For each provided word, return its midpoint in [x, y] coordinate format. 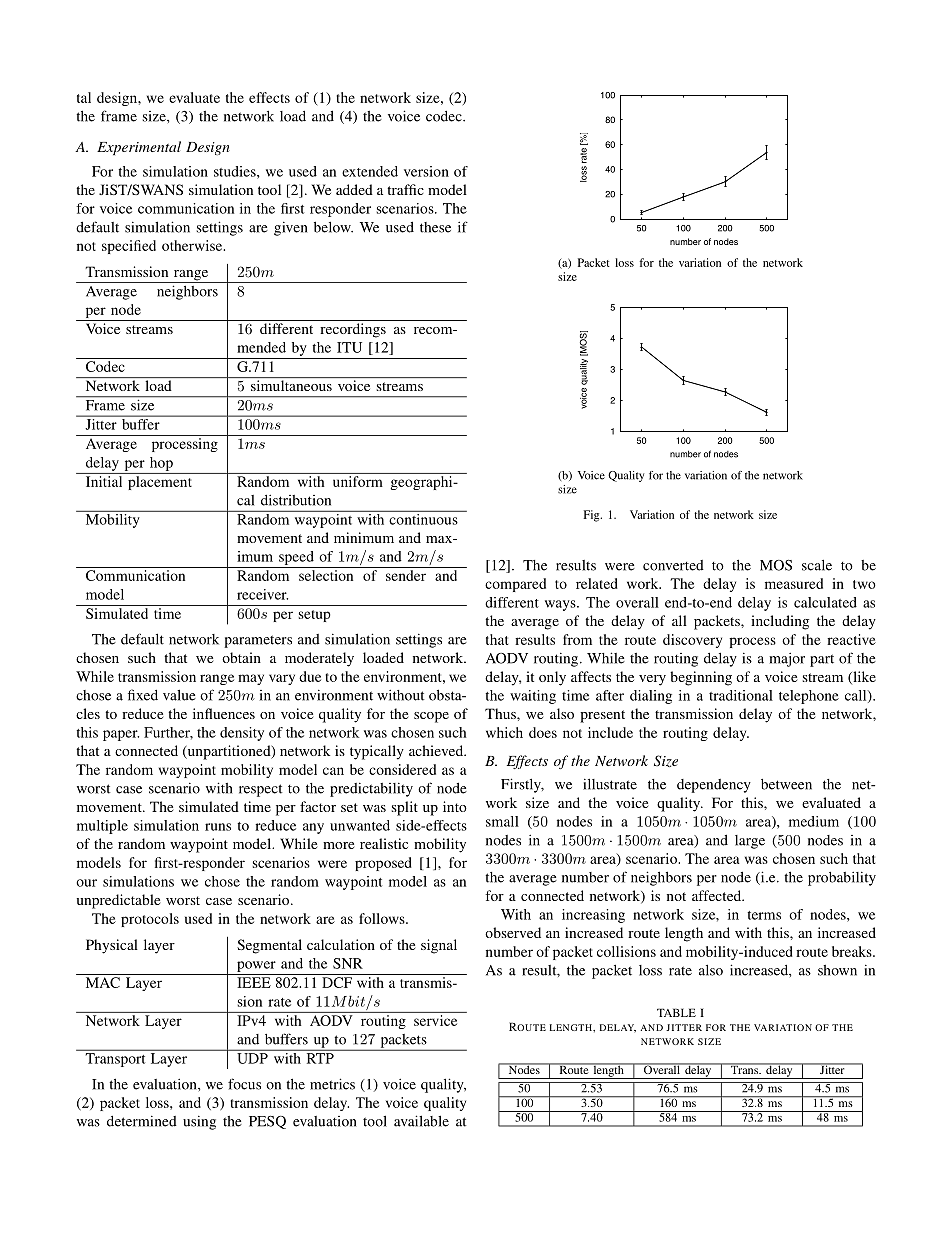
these [435, 227]
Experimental [139, 148]
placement [160, 483]
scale [817, 565]
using [199, 1122]
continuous [423, 518]
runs [218, 827]
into [455, 806]
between [786, 784]
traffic [405, 189]
